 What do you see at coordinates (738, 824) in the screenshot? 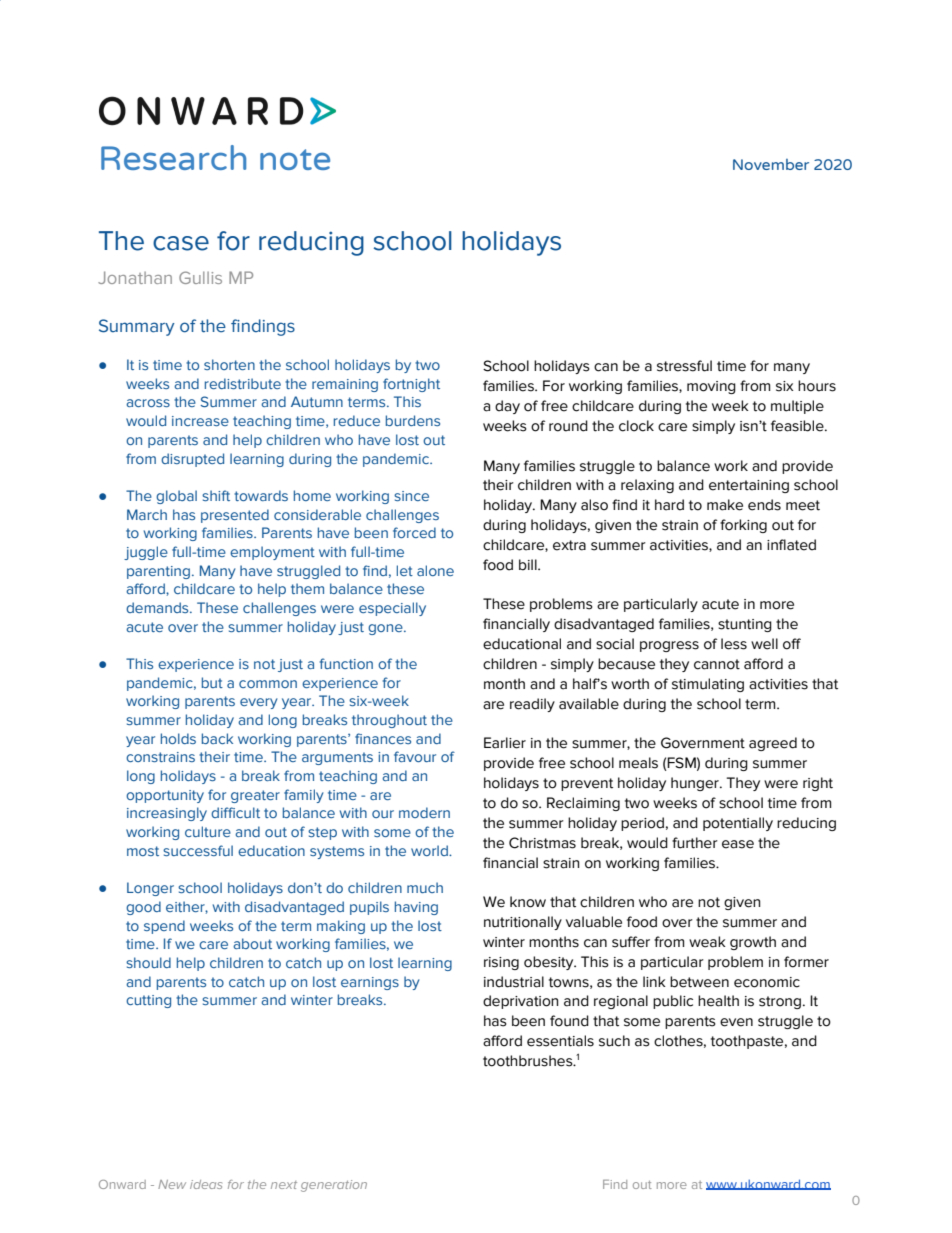
I see `potentially` at bounding box center [738, 824].
